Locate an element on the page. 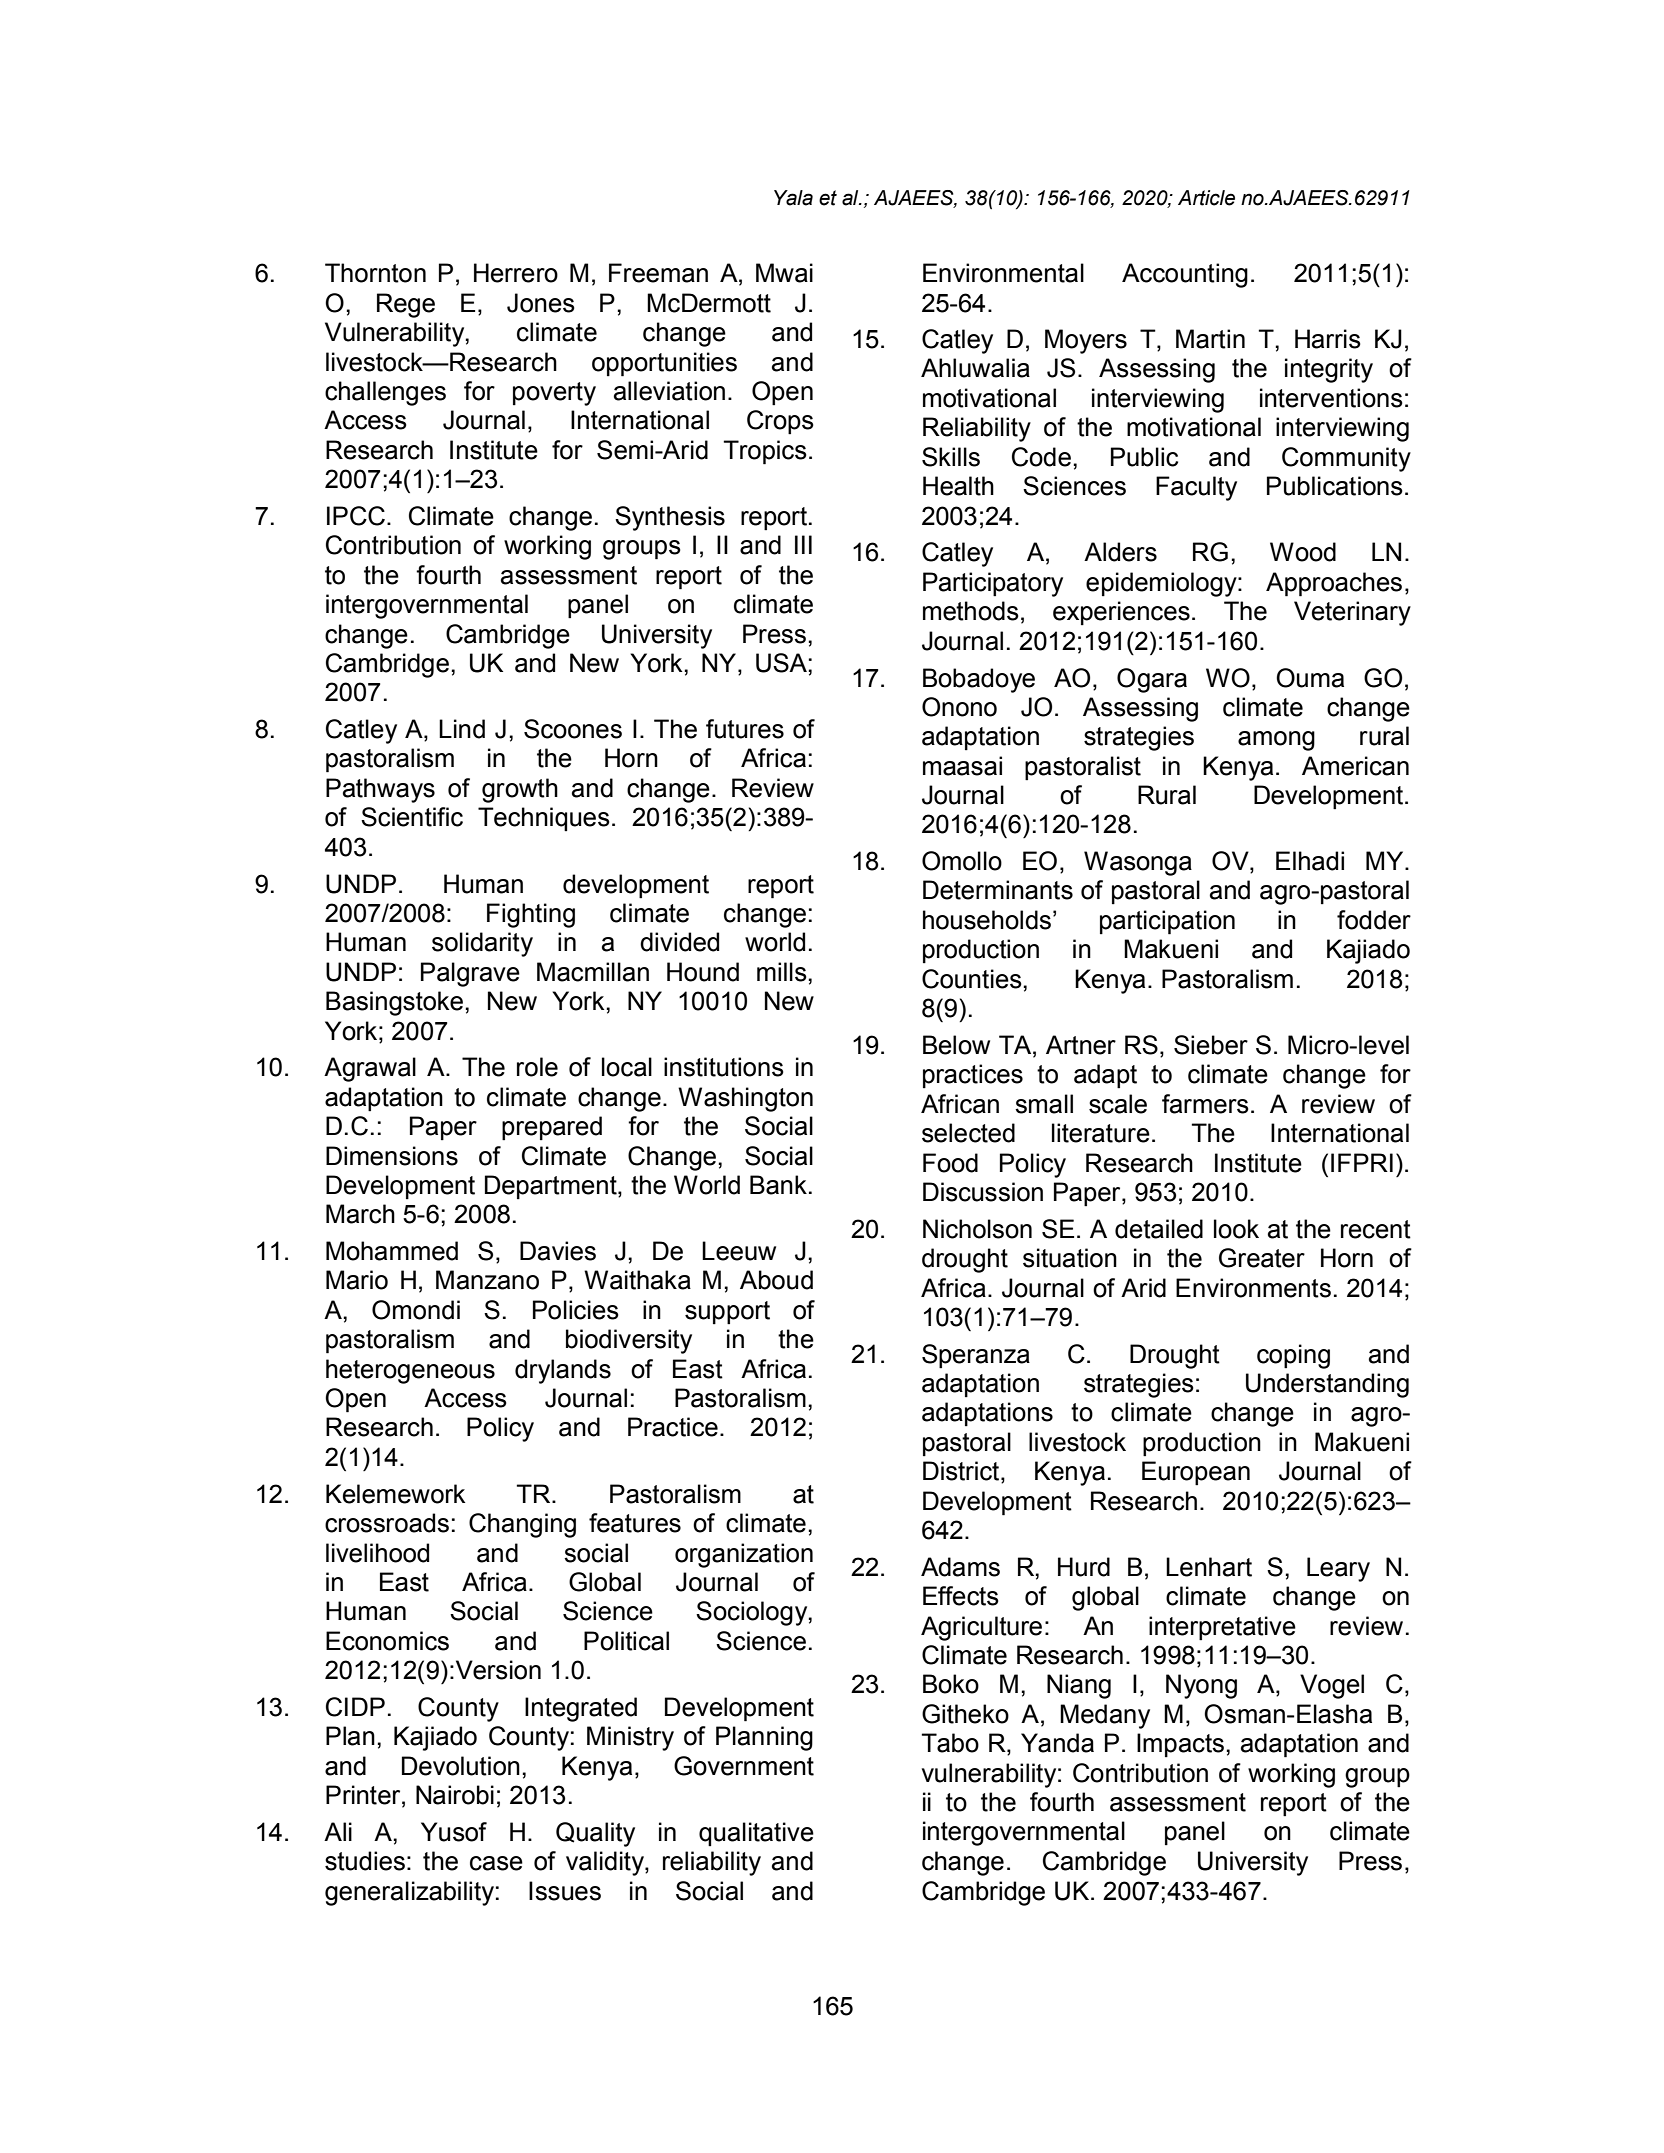  District is located at coordinates (962, 1472).
